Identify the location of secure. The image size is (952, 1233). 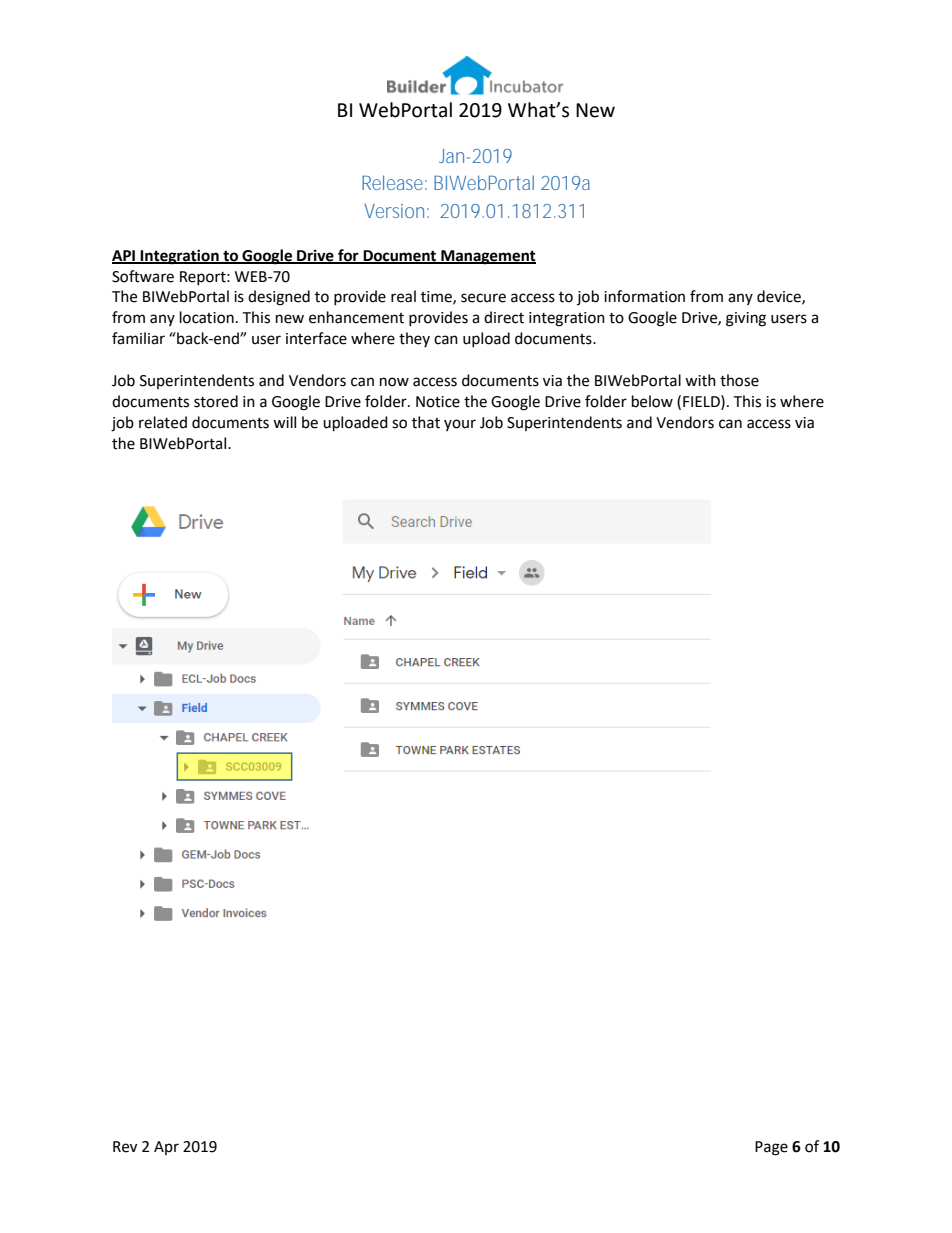
(483, 298).
